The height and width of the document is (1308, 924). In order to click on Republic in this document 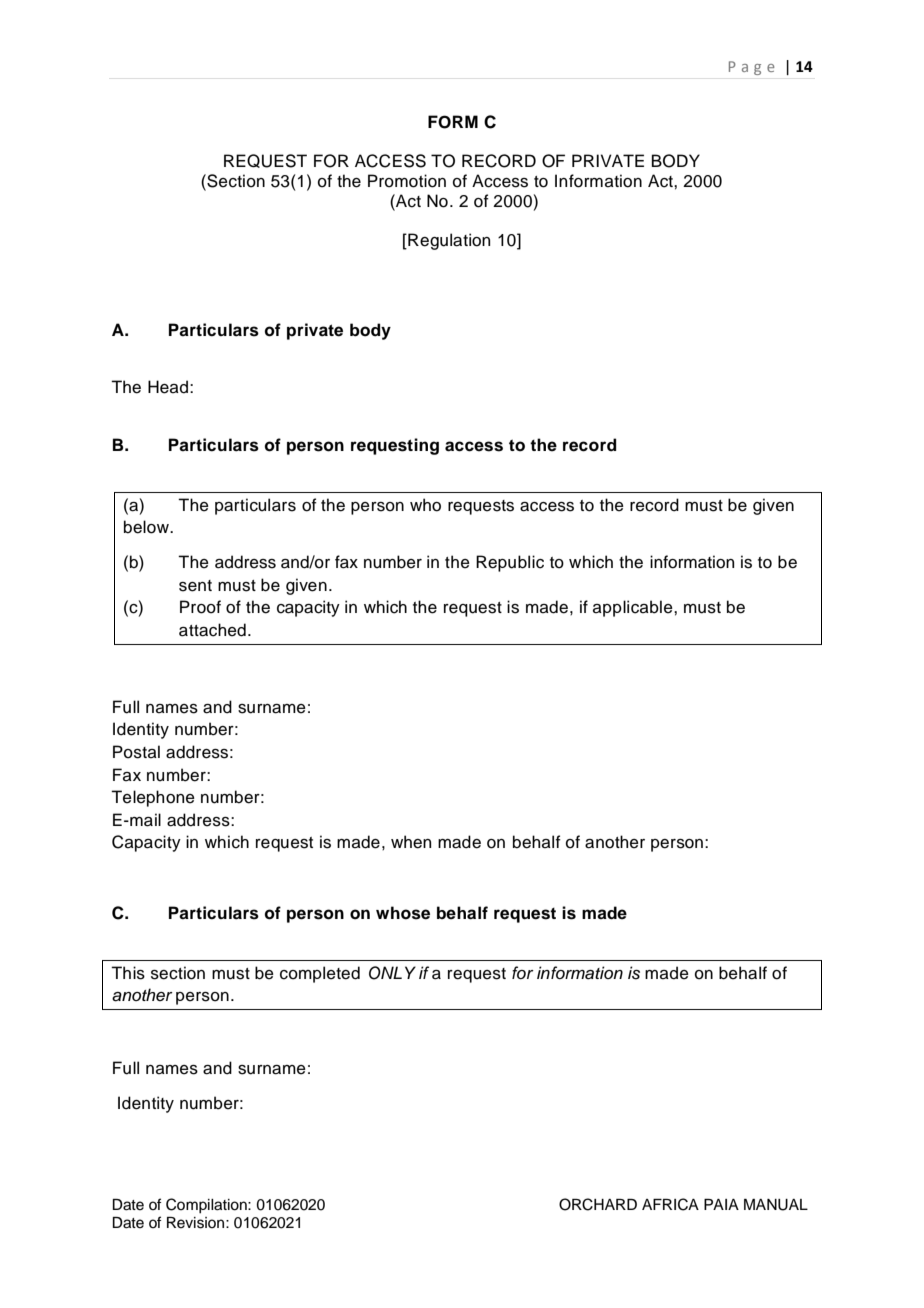, I will do `click(510, 563)`.
